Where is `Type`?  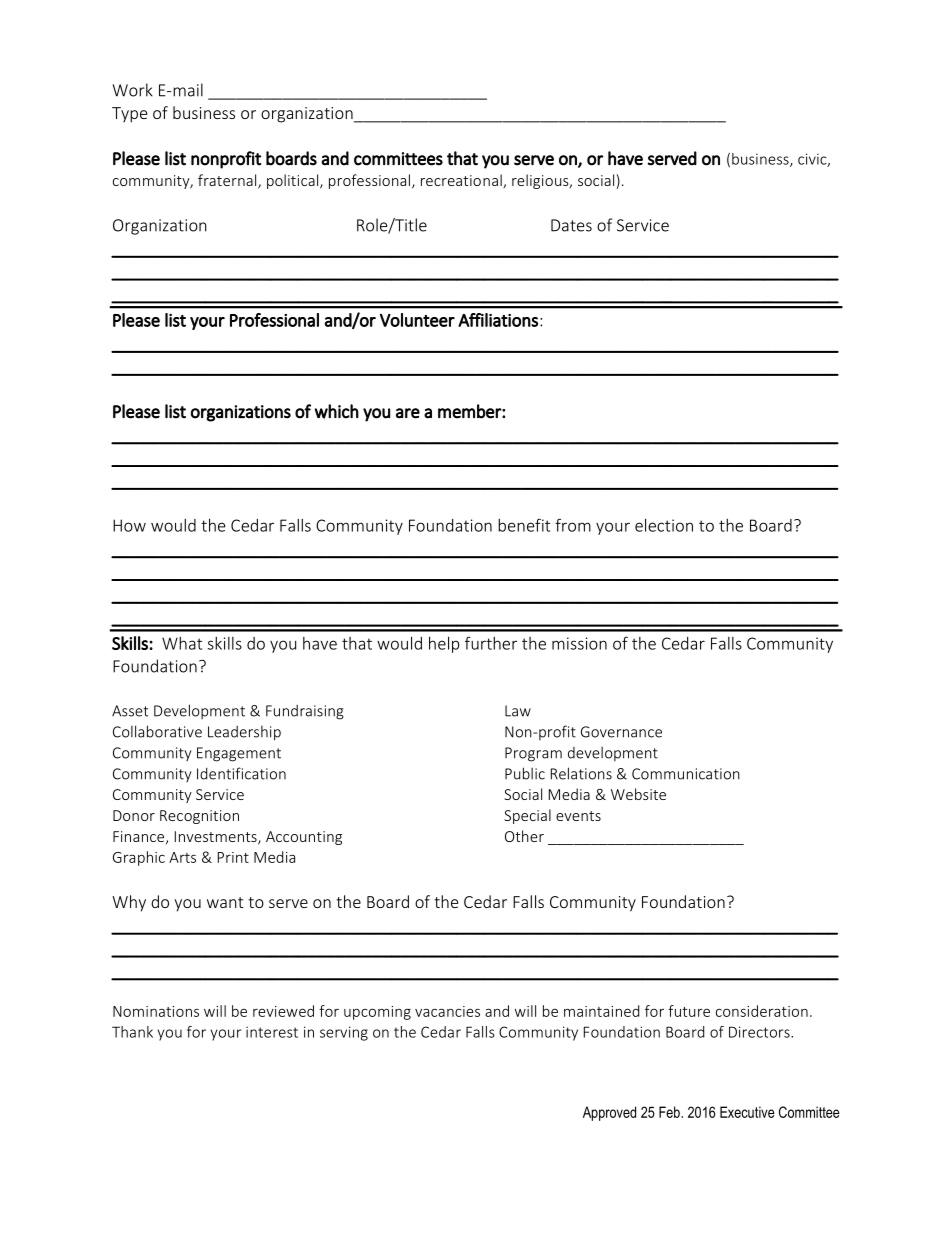 Type is located at coordinates (129, 115).
